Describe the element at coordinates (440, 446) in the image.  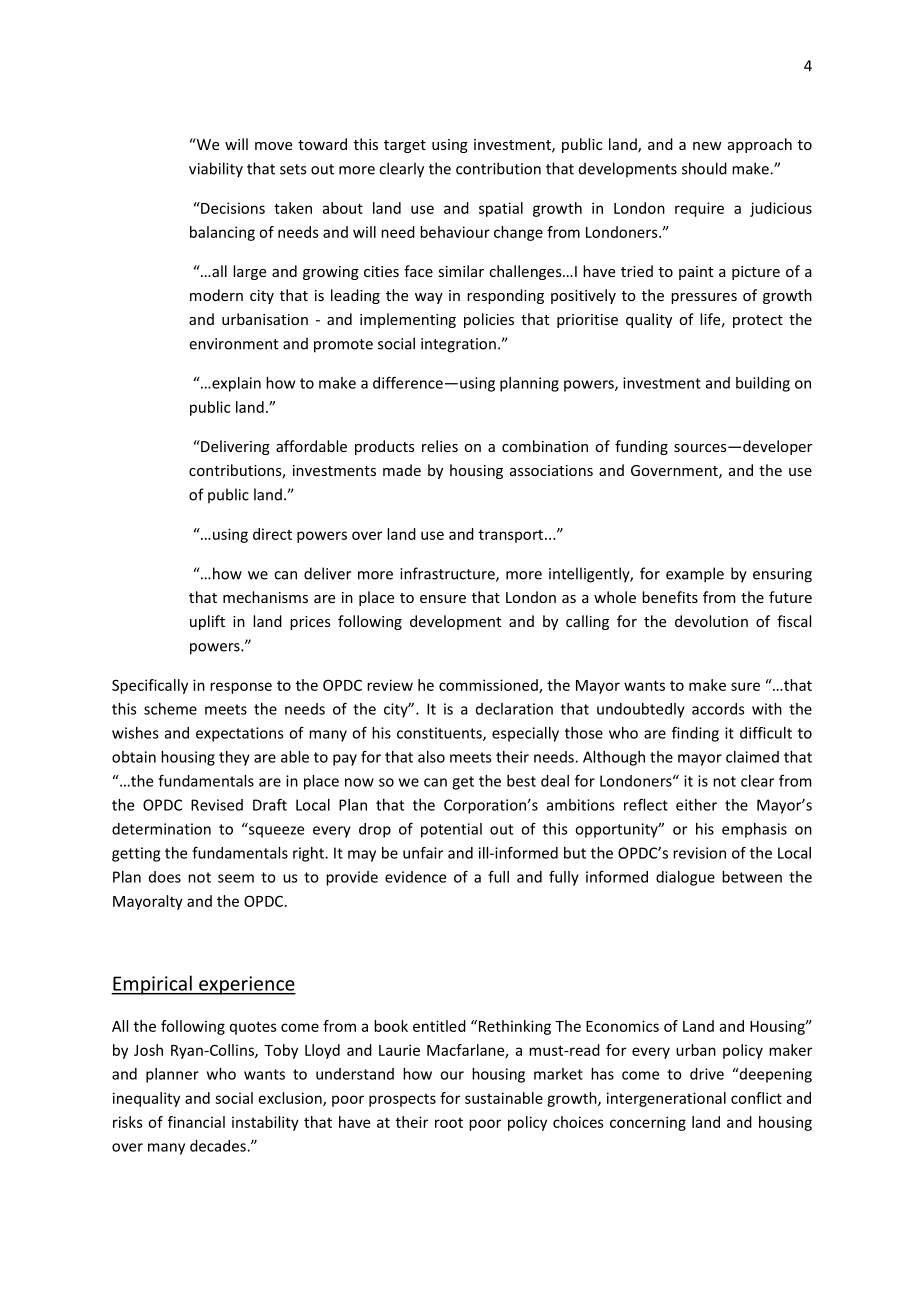
I see `relies` at that location.
